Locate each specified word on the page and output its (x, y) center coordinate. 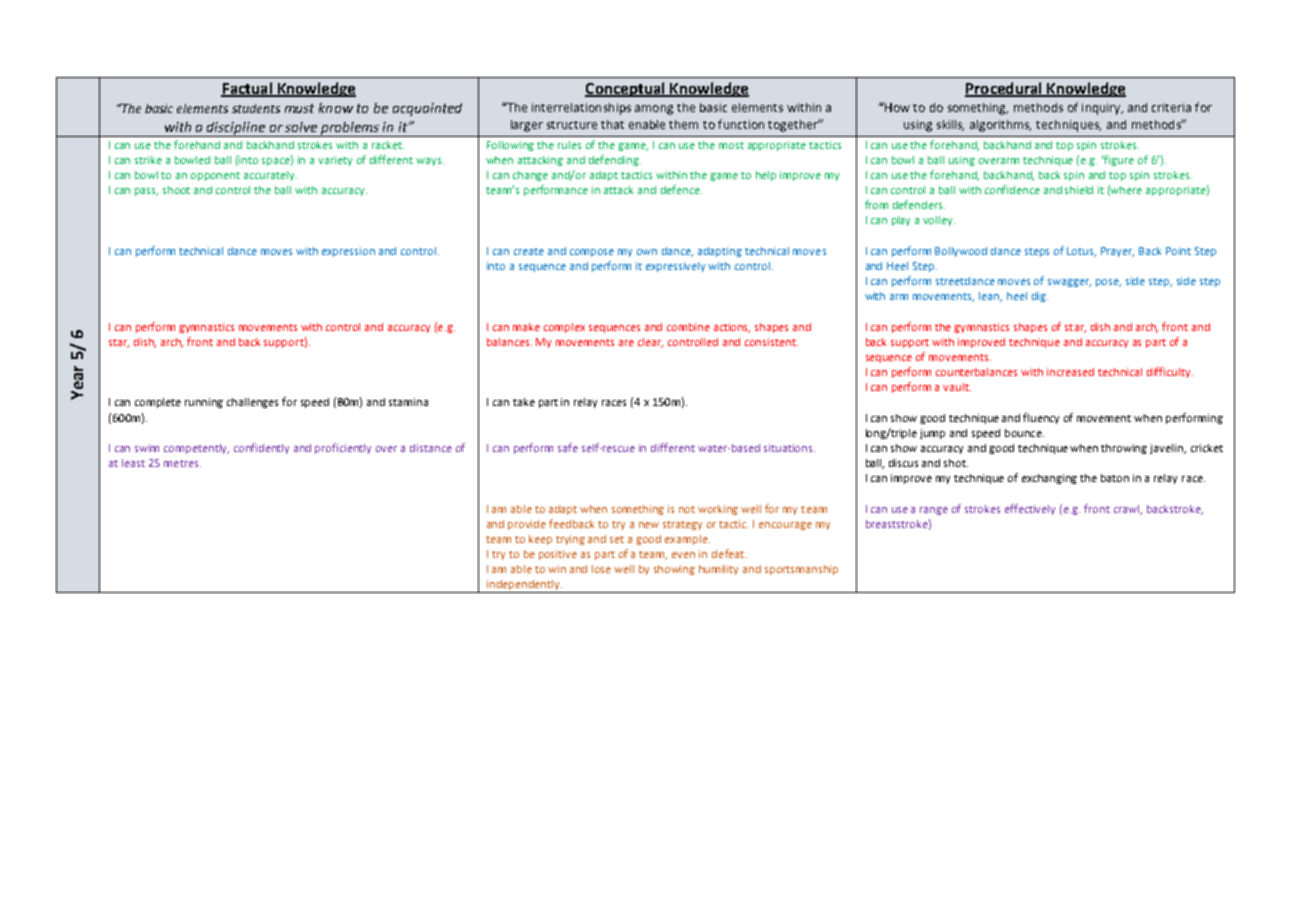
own (647, 252)
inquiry (1102, 109)
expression (348, 252)
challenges (252, 403)
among (654, 110)
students (256, 108)
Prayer (1117, 252)
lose (601, 569)
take (524, 402)
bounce (1024, 433)
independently (523, 586)
